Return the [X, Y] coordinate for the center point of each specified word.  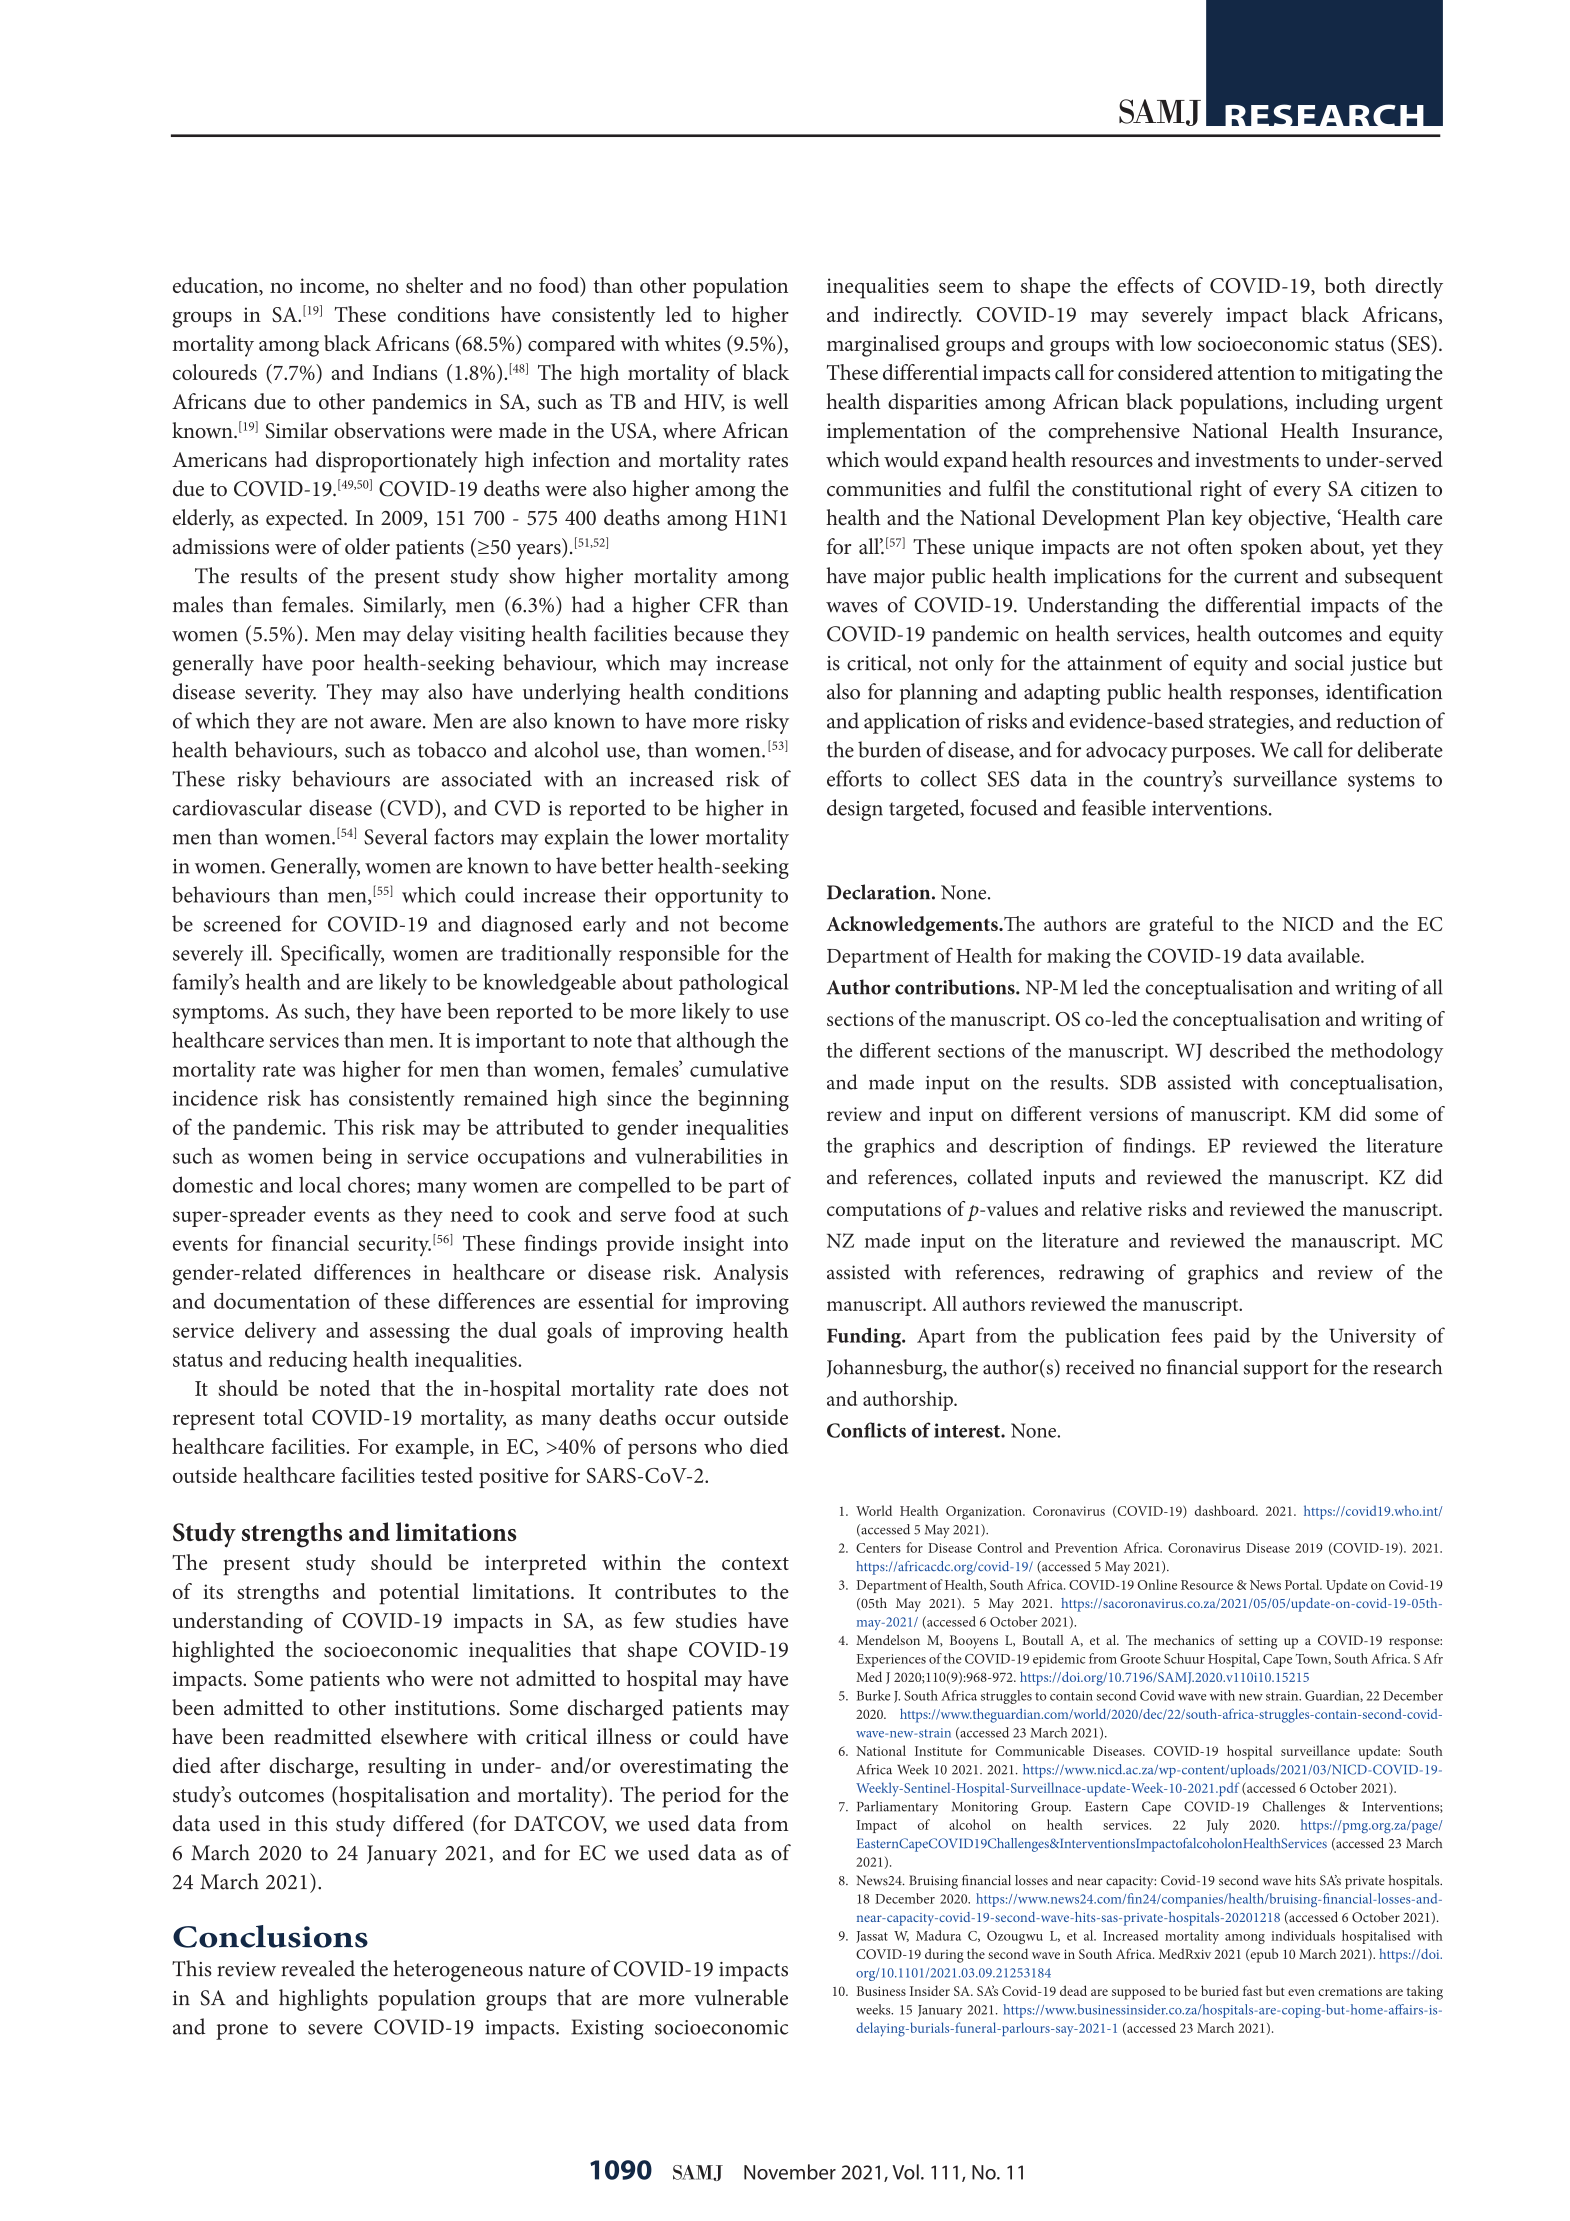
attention [1256, 372]
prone [242, 2032]
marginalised [883, 346]
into [770, 1243]
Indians [405, 372]
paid [1232, 1337]
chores [377, 1185]
